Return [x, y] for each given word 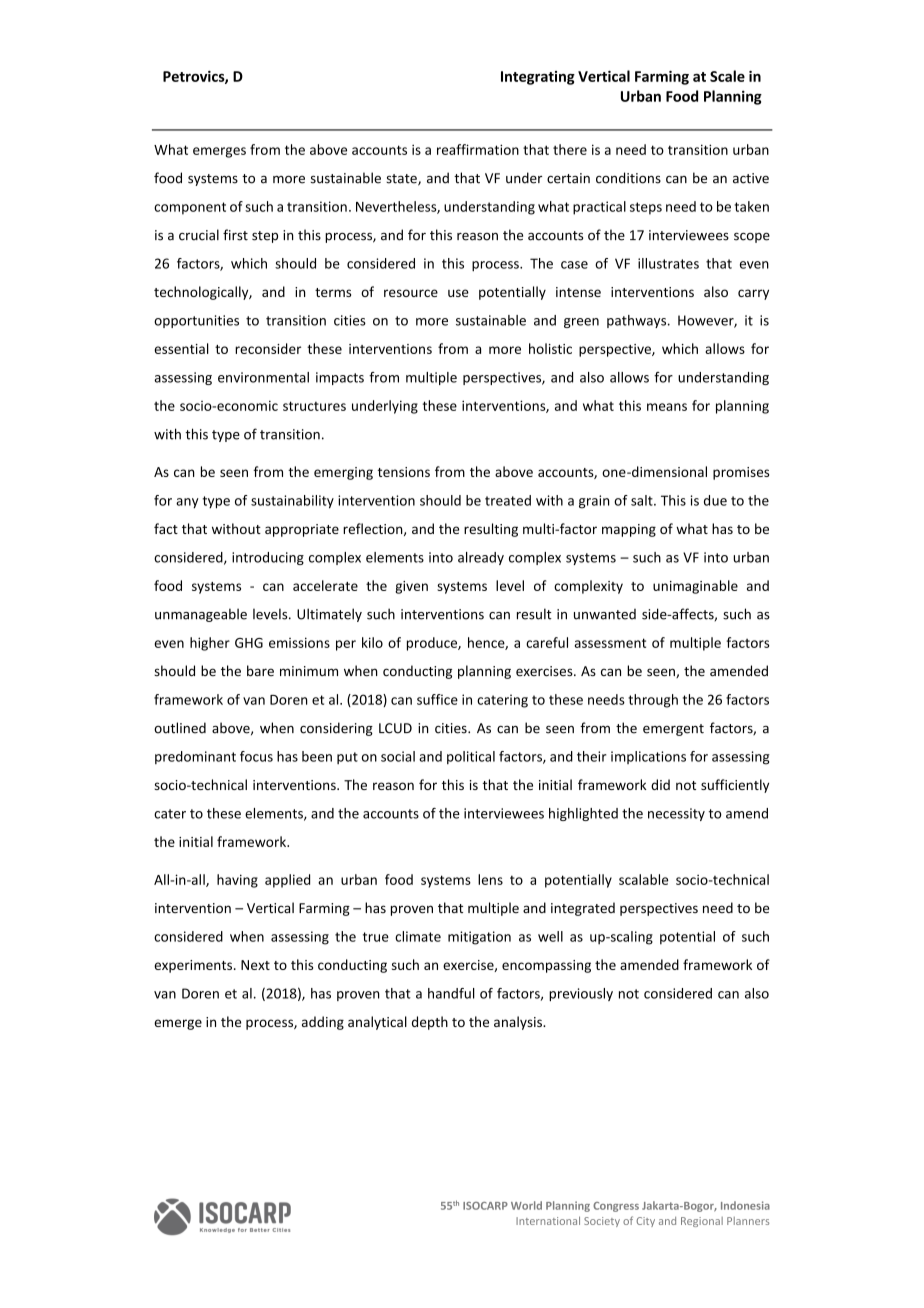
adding [323, 1023]
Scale [727, 76]
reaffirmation [478, 149]
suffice [437, 699]
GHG [249, 643]
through [653, 701]
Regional [702, 1222]
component [190, 208]
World [526, 1205]
